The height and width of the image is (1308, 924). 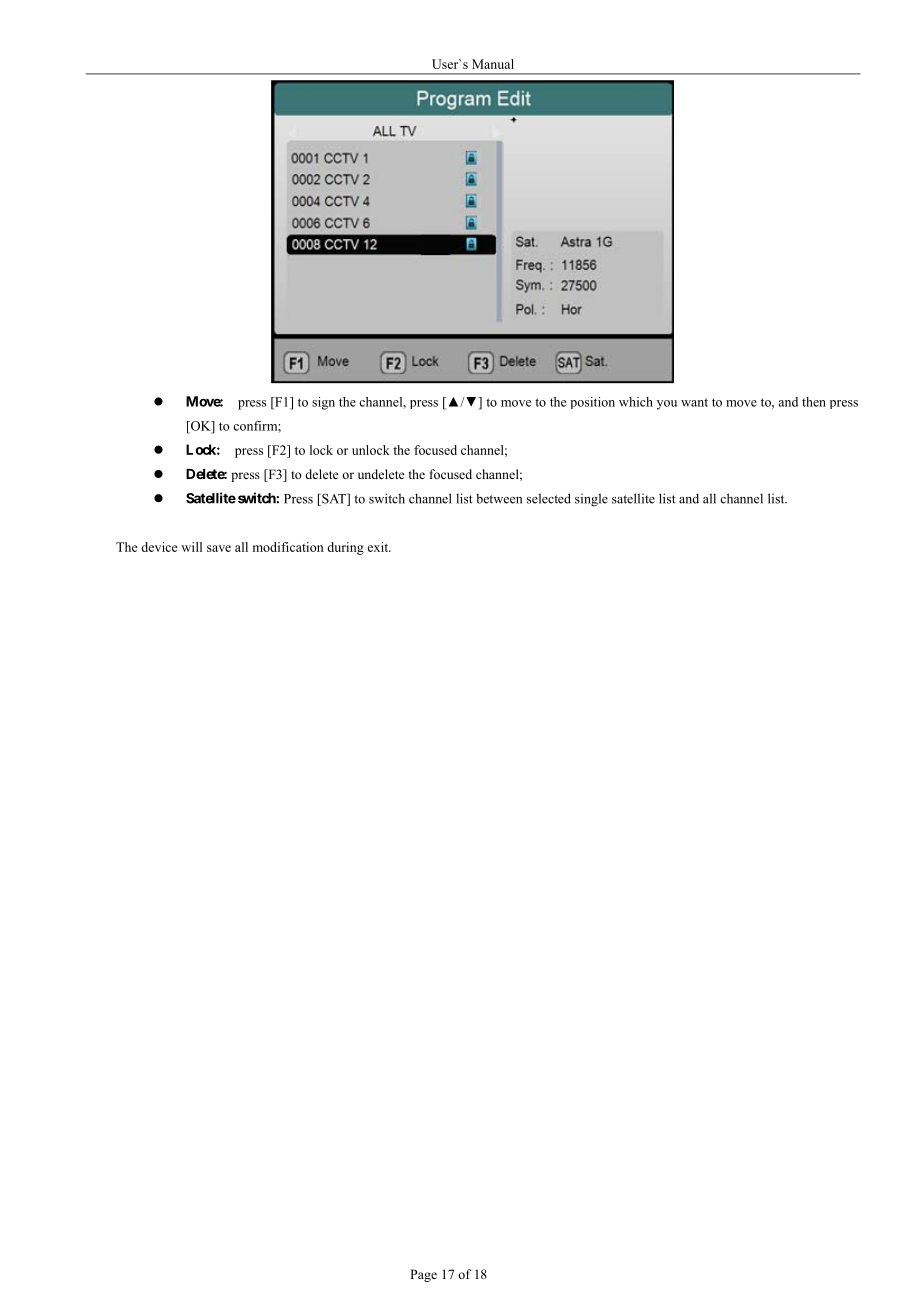 I want to click on you, so click(x=667, y=405).
